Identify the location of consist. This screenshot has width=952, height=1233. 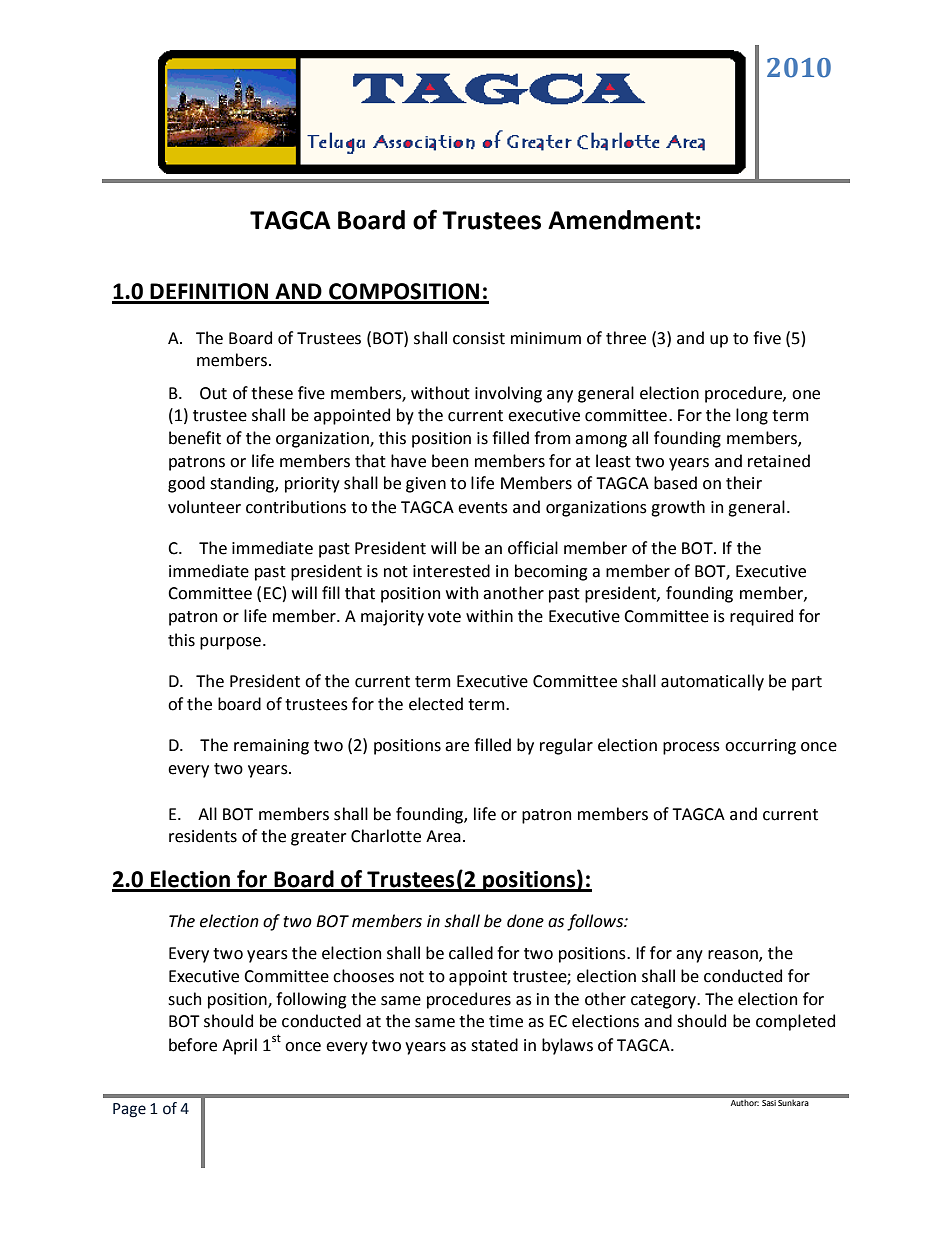
(479, 338).
